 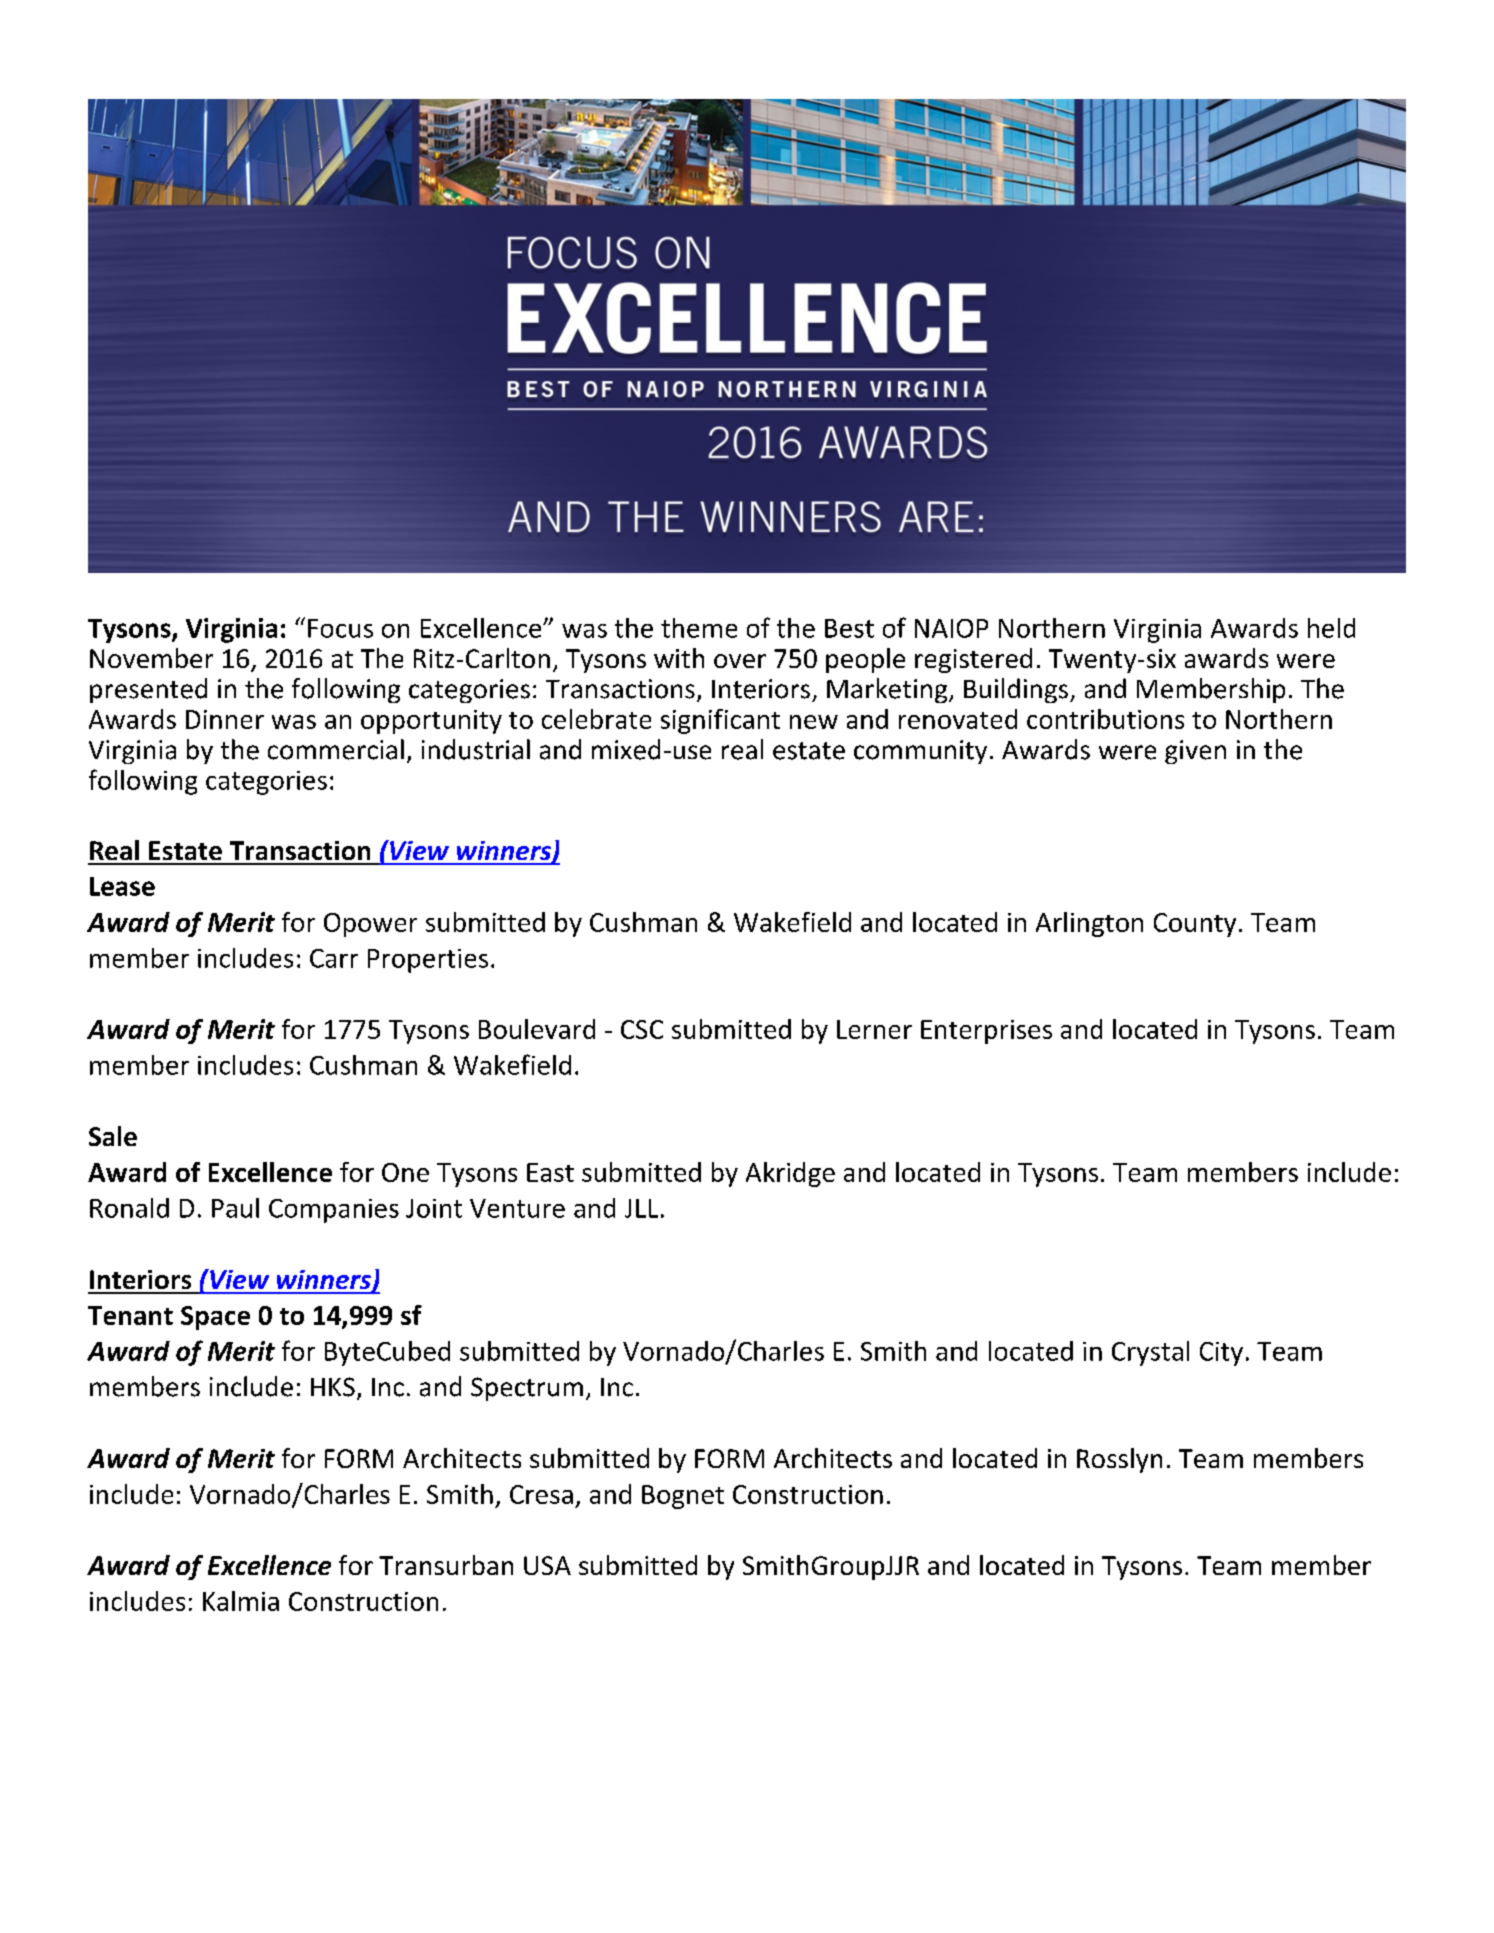 What do you see at coordinates (986, 1032) in the screenshot?
I see `Enterprises` at bounding box center [986, 1032].
